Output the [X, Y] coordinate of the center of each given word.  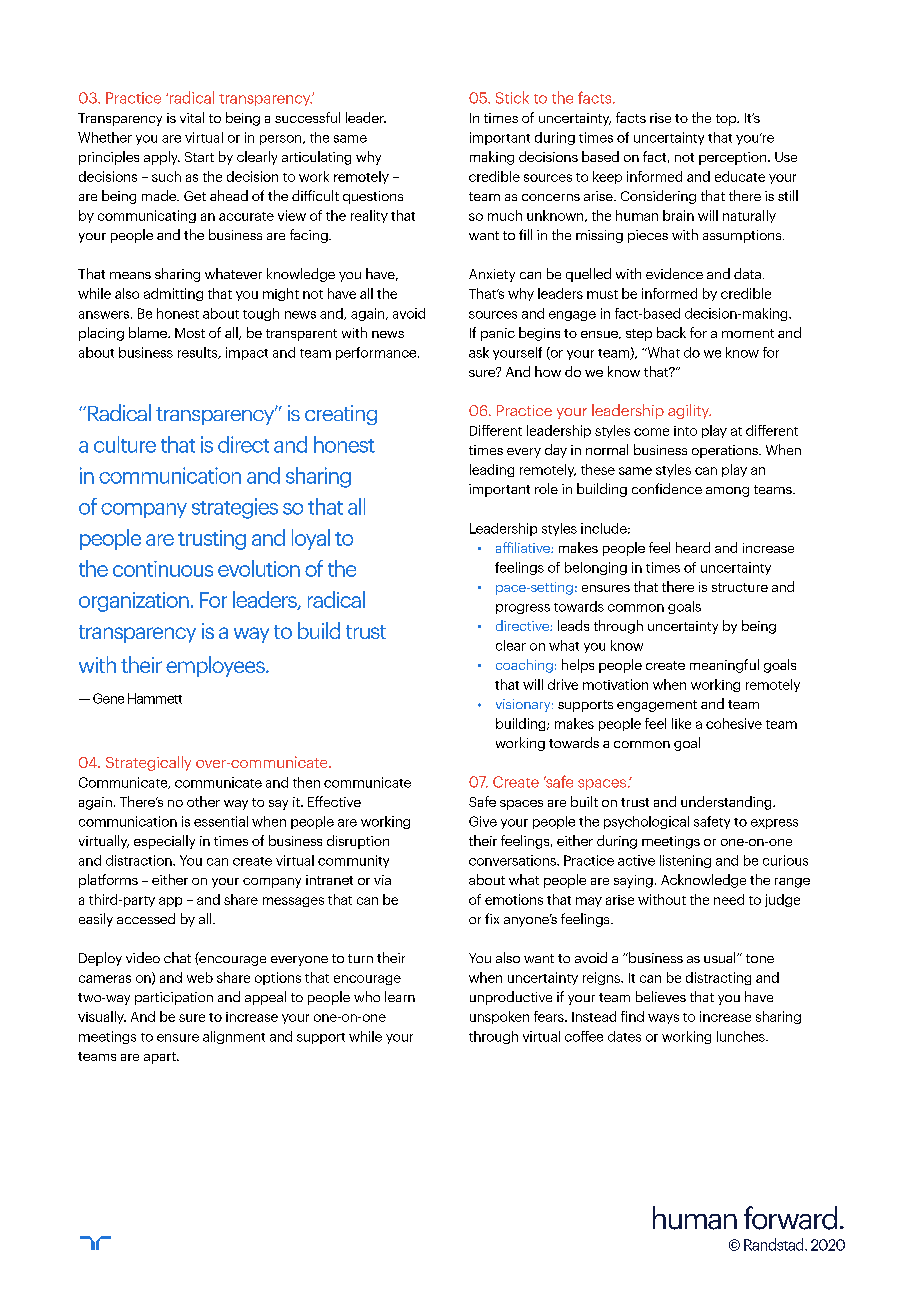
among [727, 492]
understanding [727, 803]
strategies [235, 508]
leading [492, 470]
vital [192, 117]
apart [161, 1058]
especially [164, 842]
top [727, 120]
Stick [512, 97]
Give [483, 821]
